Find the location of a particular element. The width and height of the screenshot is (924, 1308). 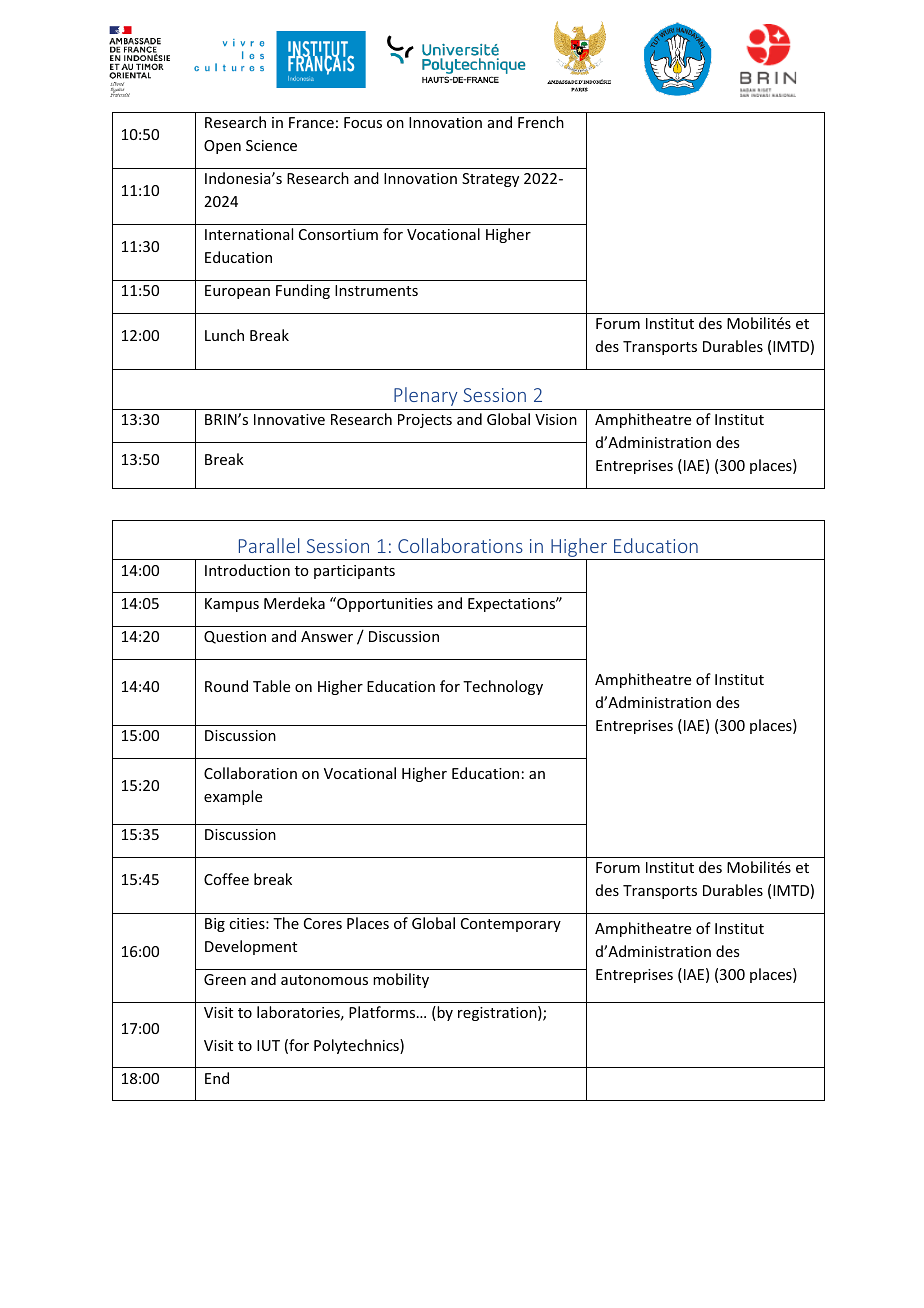

Vision is located at coordinates (556, 419).
